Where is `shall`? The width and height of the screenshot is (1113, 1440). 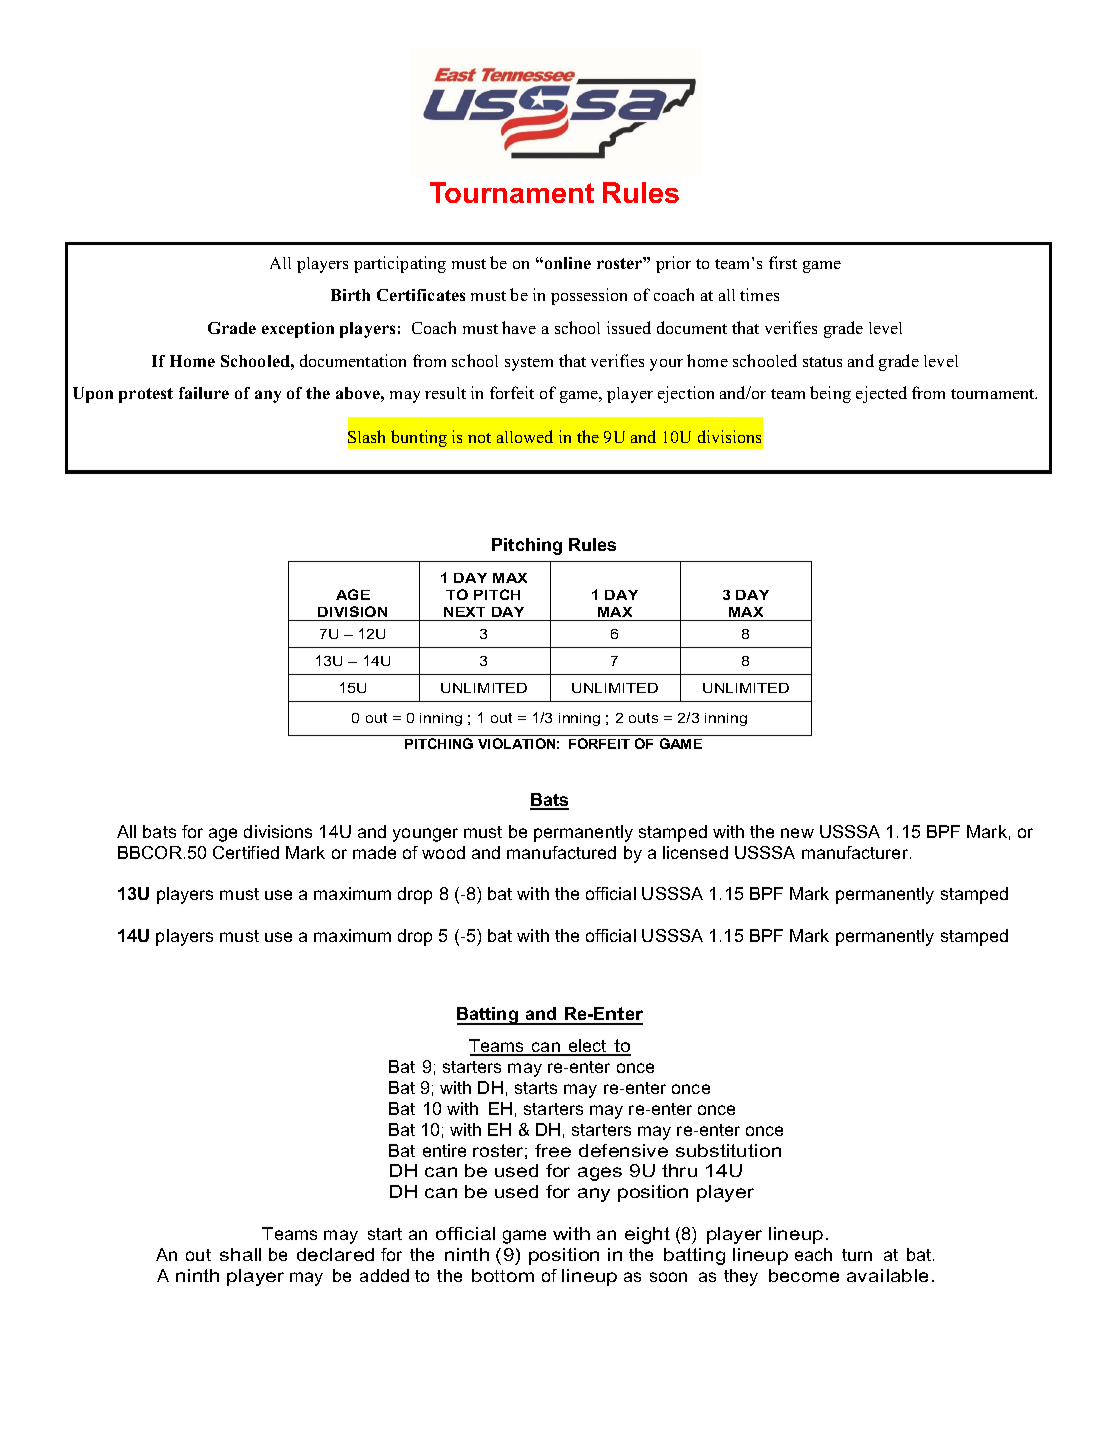
shall is located at coordinates (240, 1254).
